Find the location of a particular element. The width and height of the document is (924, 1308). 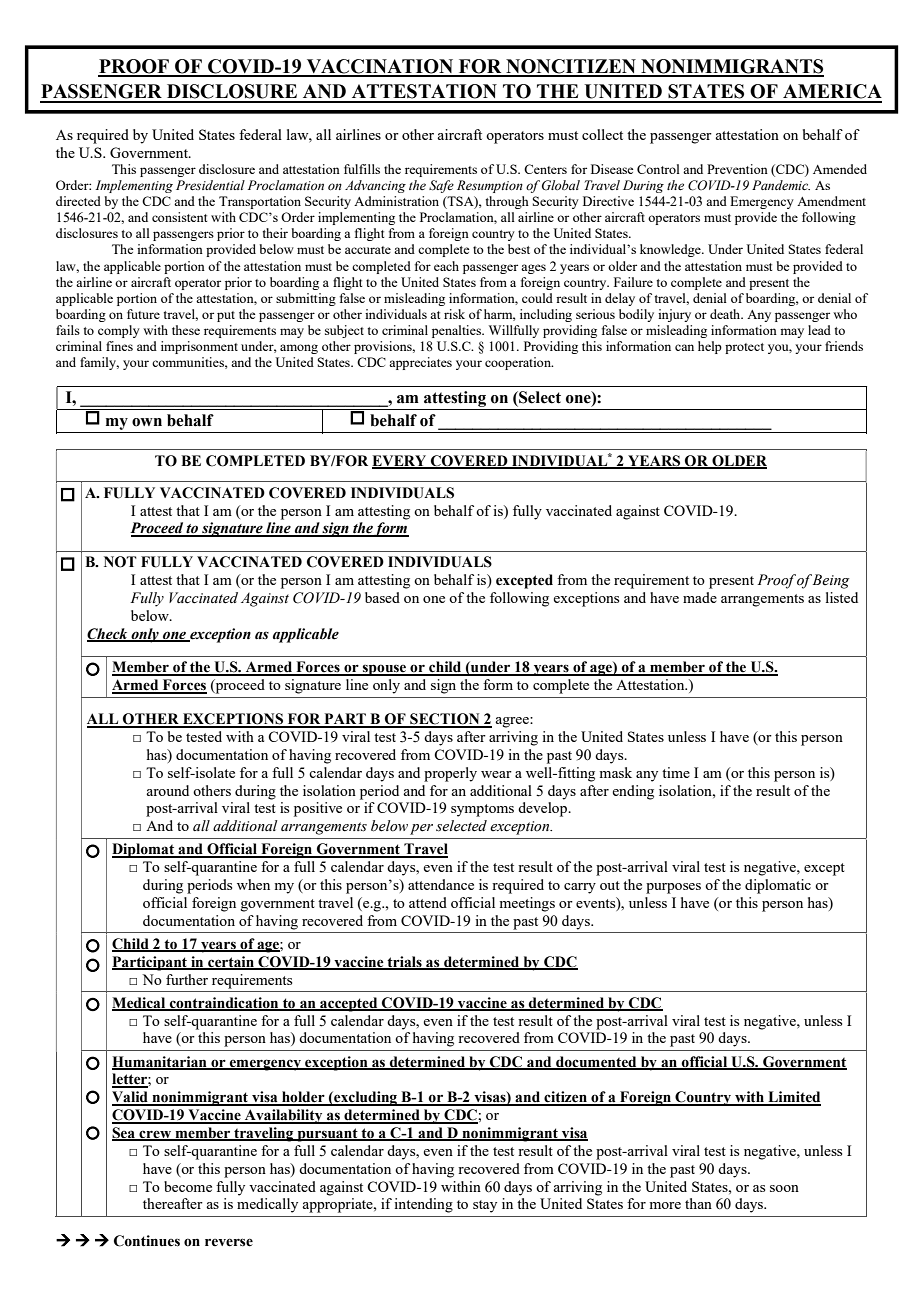

VACCINATION is located at coordinates (380, 67).
